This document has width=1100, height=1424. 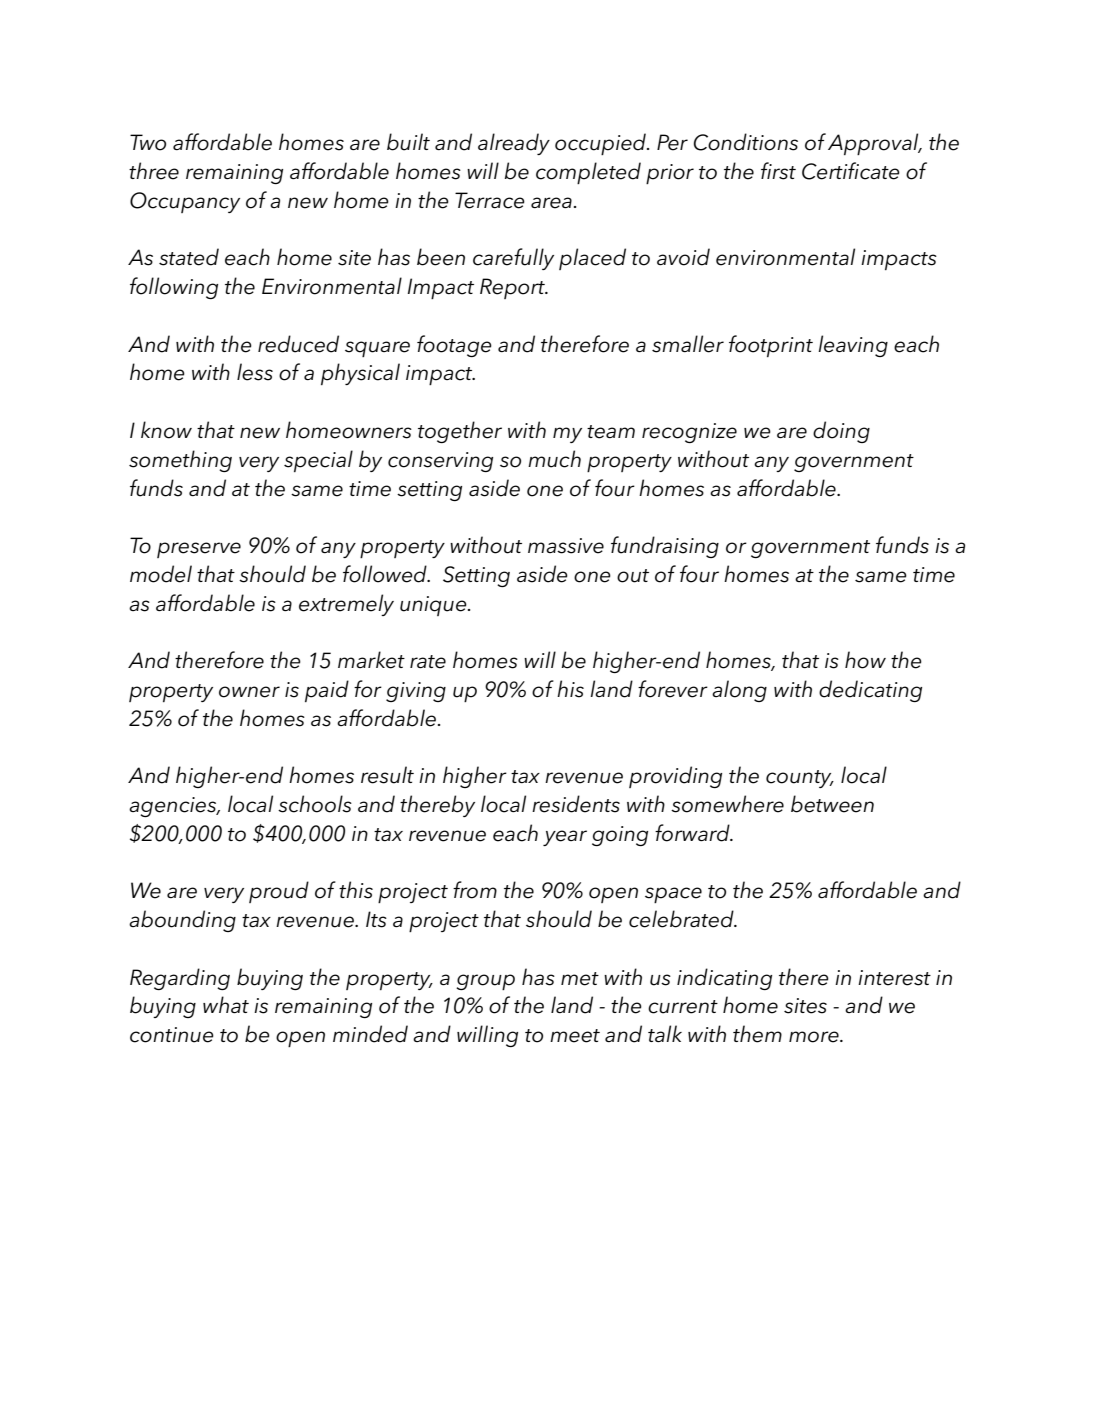 I want to click on much, so click(x=554, y=459).
